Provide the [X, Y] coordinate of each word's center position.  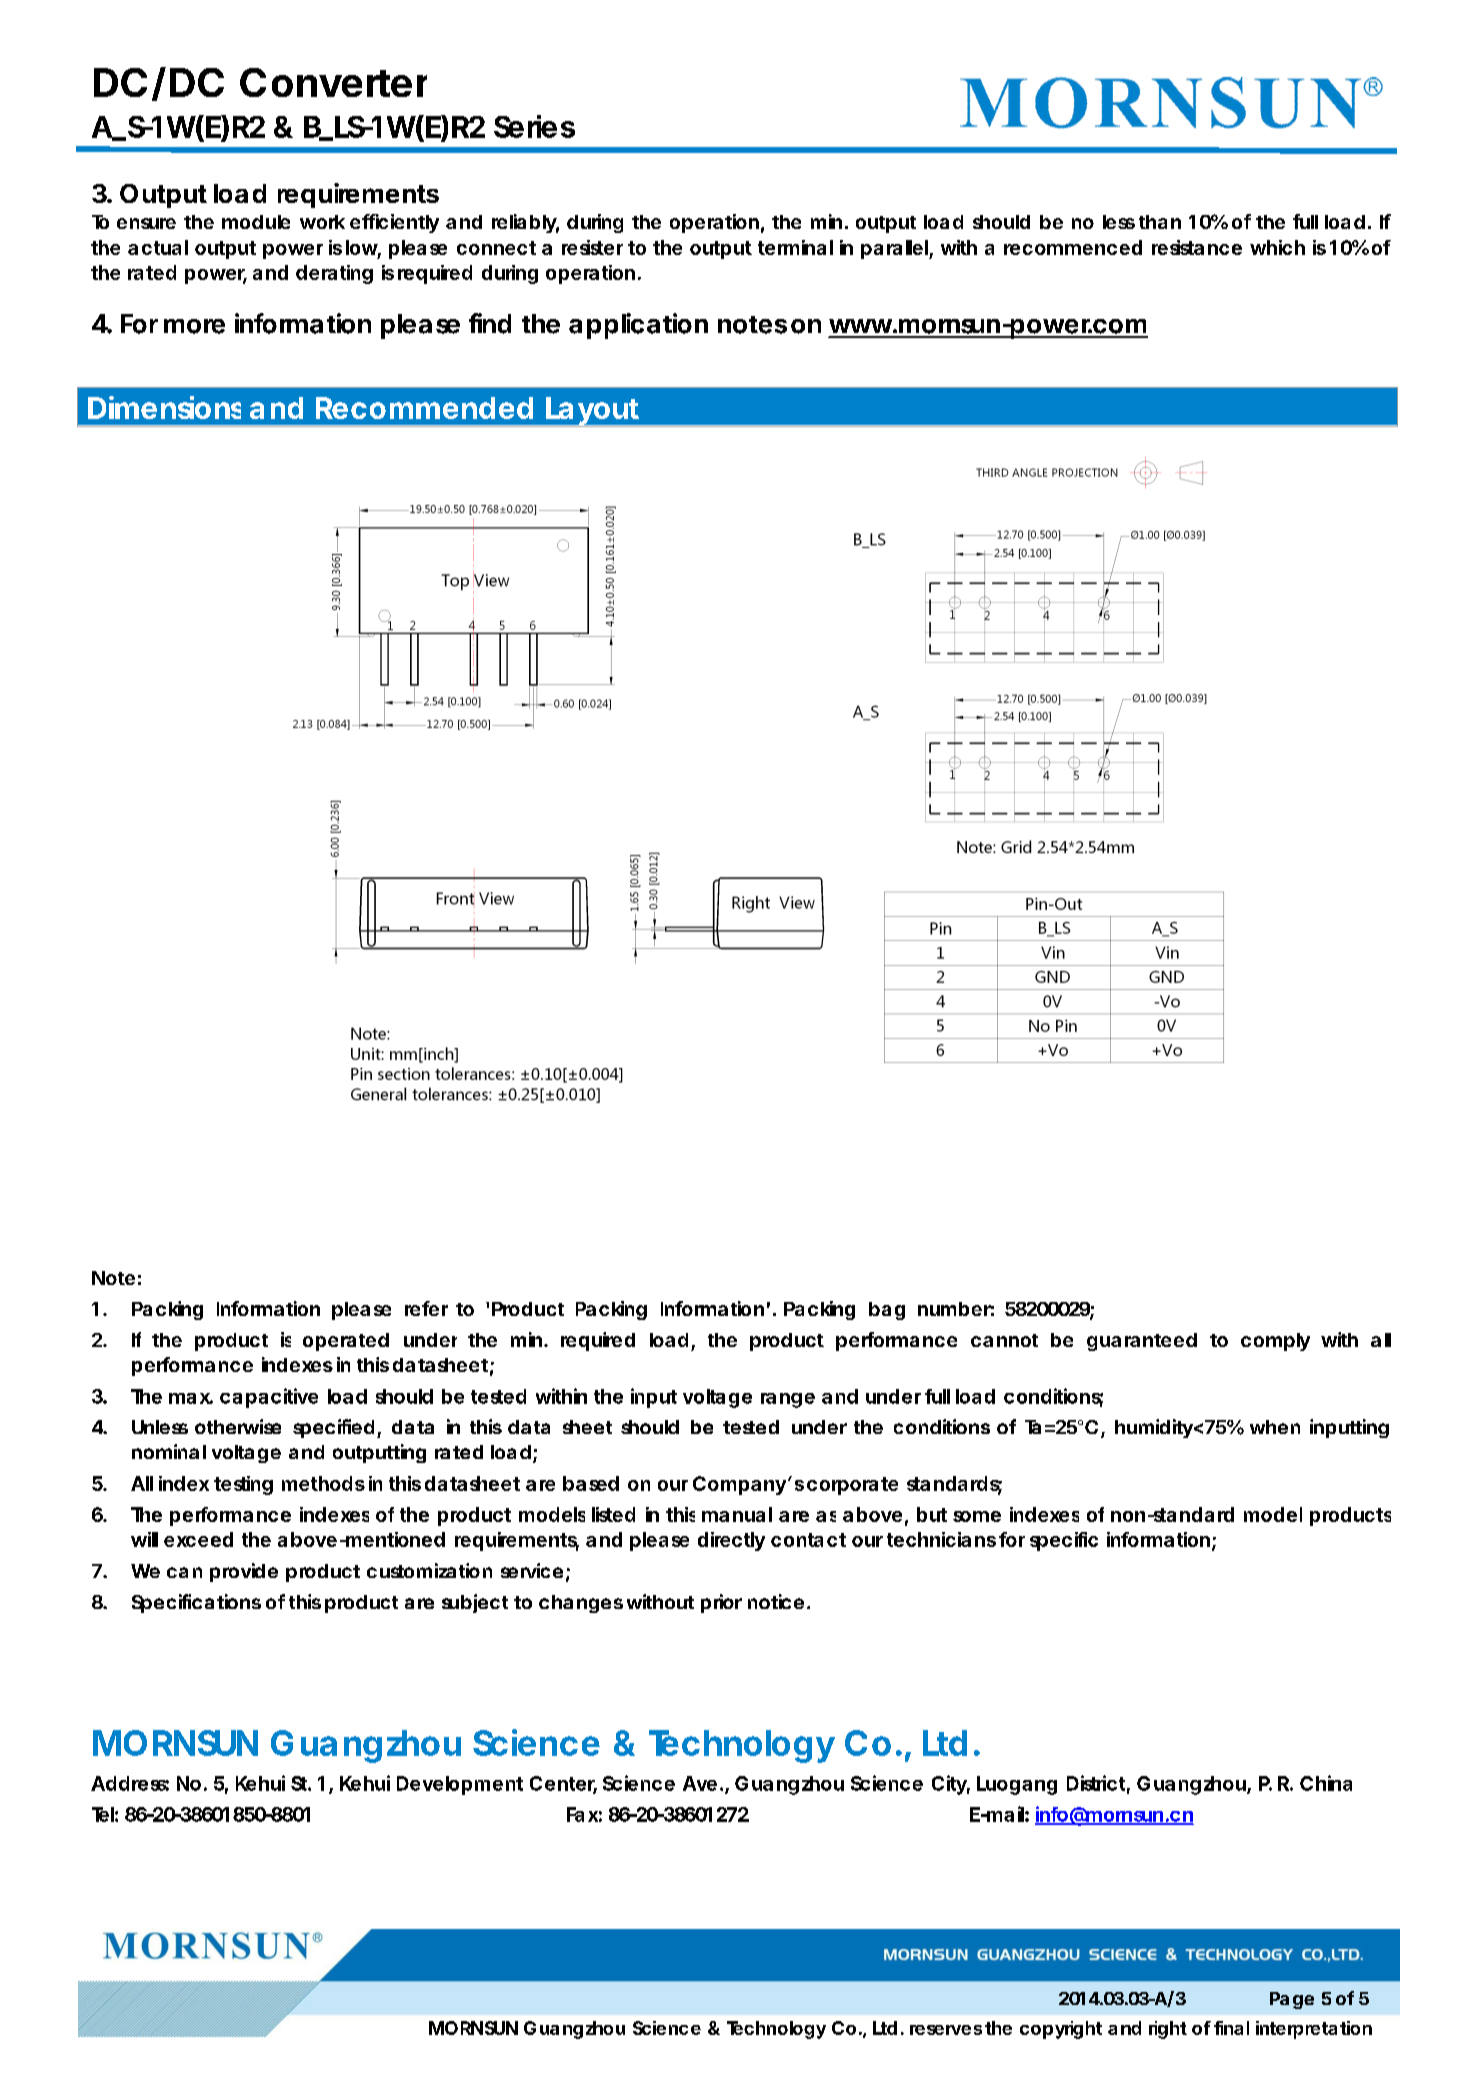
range [788, 1400]
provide [244, 1572]
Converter [333, 82]
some [977, 1516]
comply [1275, 1342]
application [638, 326]
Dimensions [164, 407]
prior [721, 1603]
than [1160, 222]
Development [460, 1785]
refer [426, 1308]
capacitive [269, 1398]
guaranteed [1142, 1342]
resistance [1197, 247]
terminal [795, 247]
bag [887, 1311]
